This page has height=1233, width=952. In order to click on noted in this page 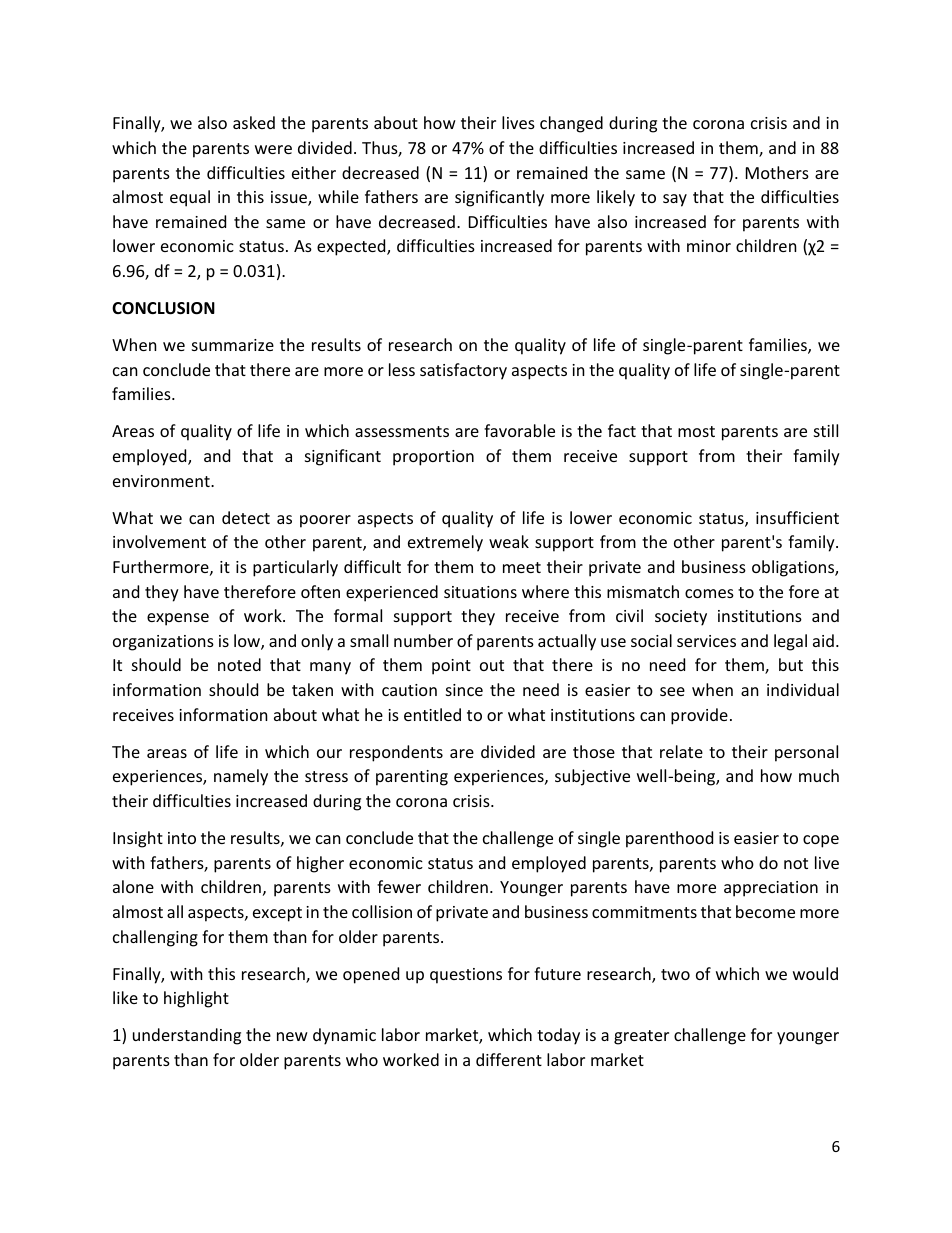, I will do `click(239, 664)`.
